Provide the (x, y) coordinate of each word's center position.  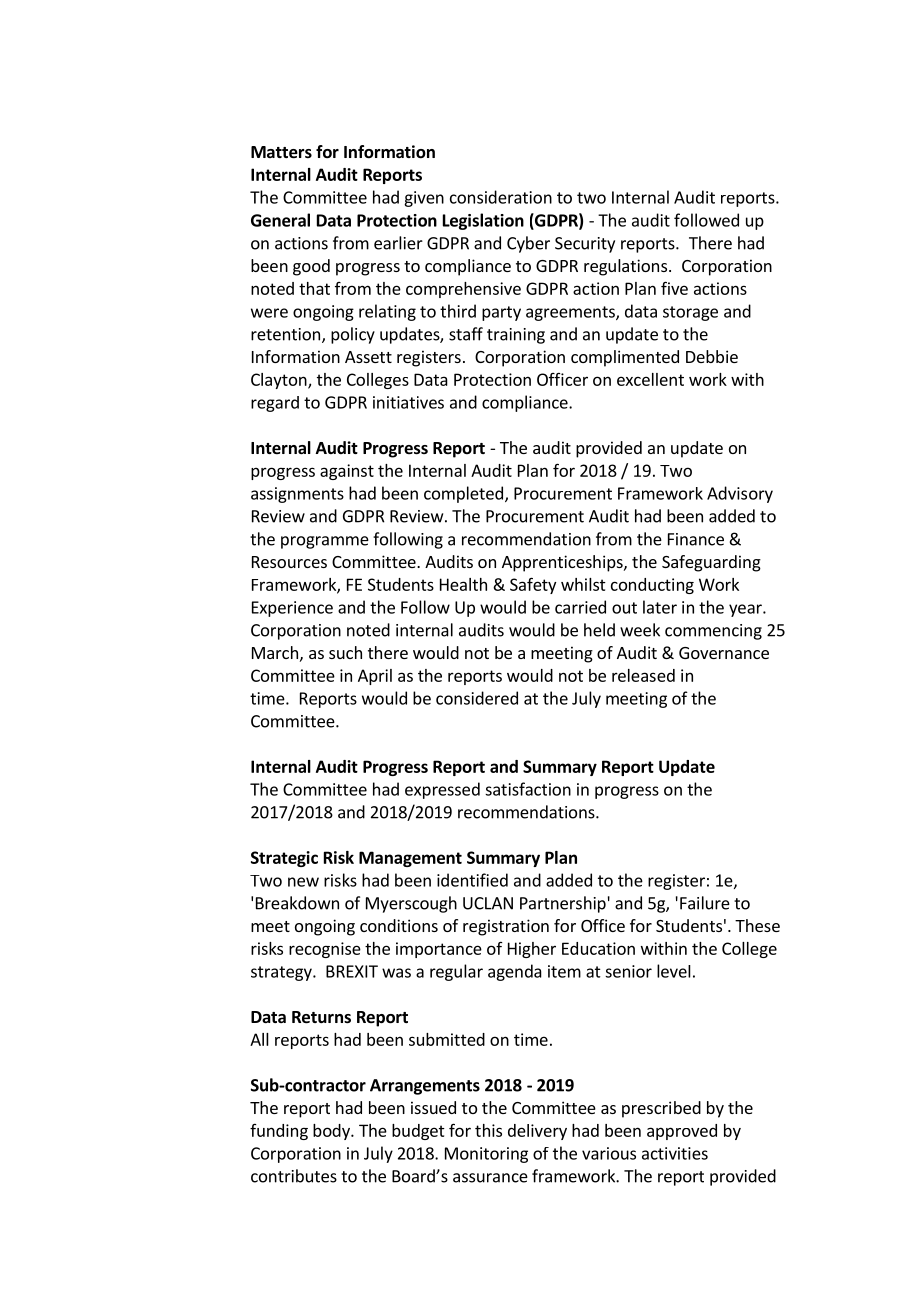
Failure (705, 903)
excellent (650, 379)
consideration (501, 197)
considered (477, 698)
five (674, 288)
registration (506, 927)
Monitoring (486, 1155)
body (332, 1132)
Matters (281, 152)
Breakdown (297, 903)
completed (463, 494)
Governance (724, 653)
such (345, 652)
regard (275, 404)
